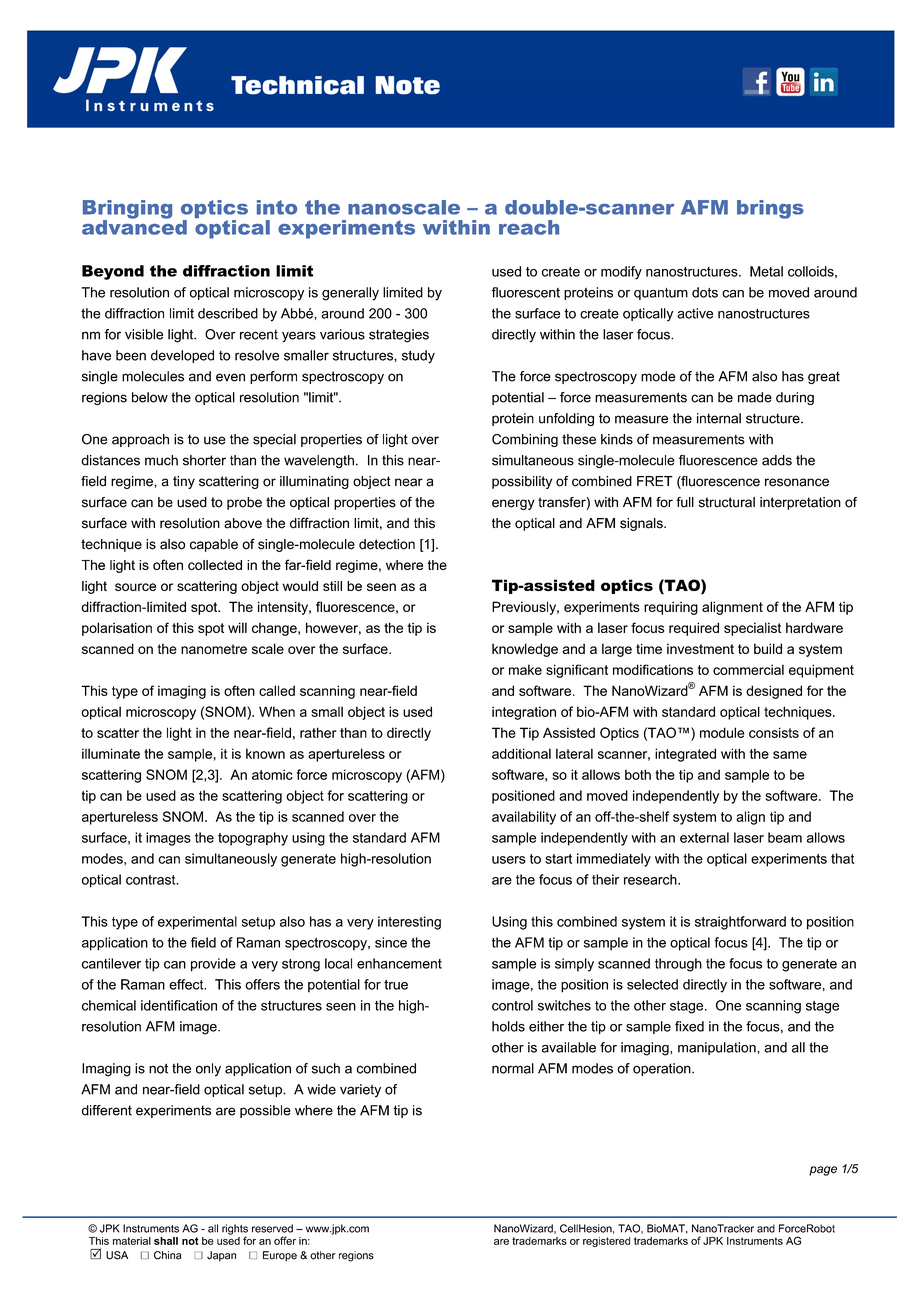 Image resolution: width=924 pixels, height=1308 pixels. What do you see at coordinates (134, 226) in the page?
I see `advanced` at bounding box center [134, 226].
